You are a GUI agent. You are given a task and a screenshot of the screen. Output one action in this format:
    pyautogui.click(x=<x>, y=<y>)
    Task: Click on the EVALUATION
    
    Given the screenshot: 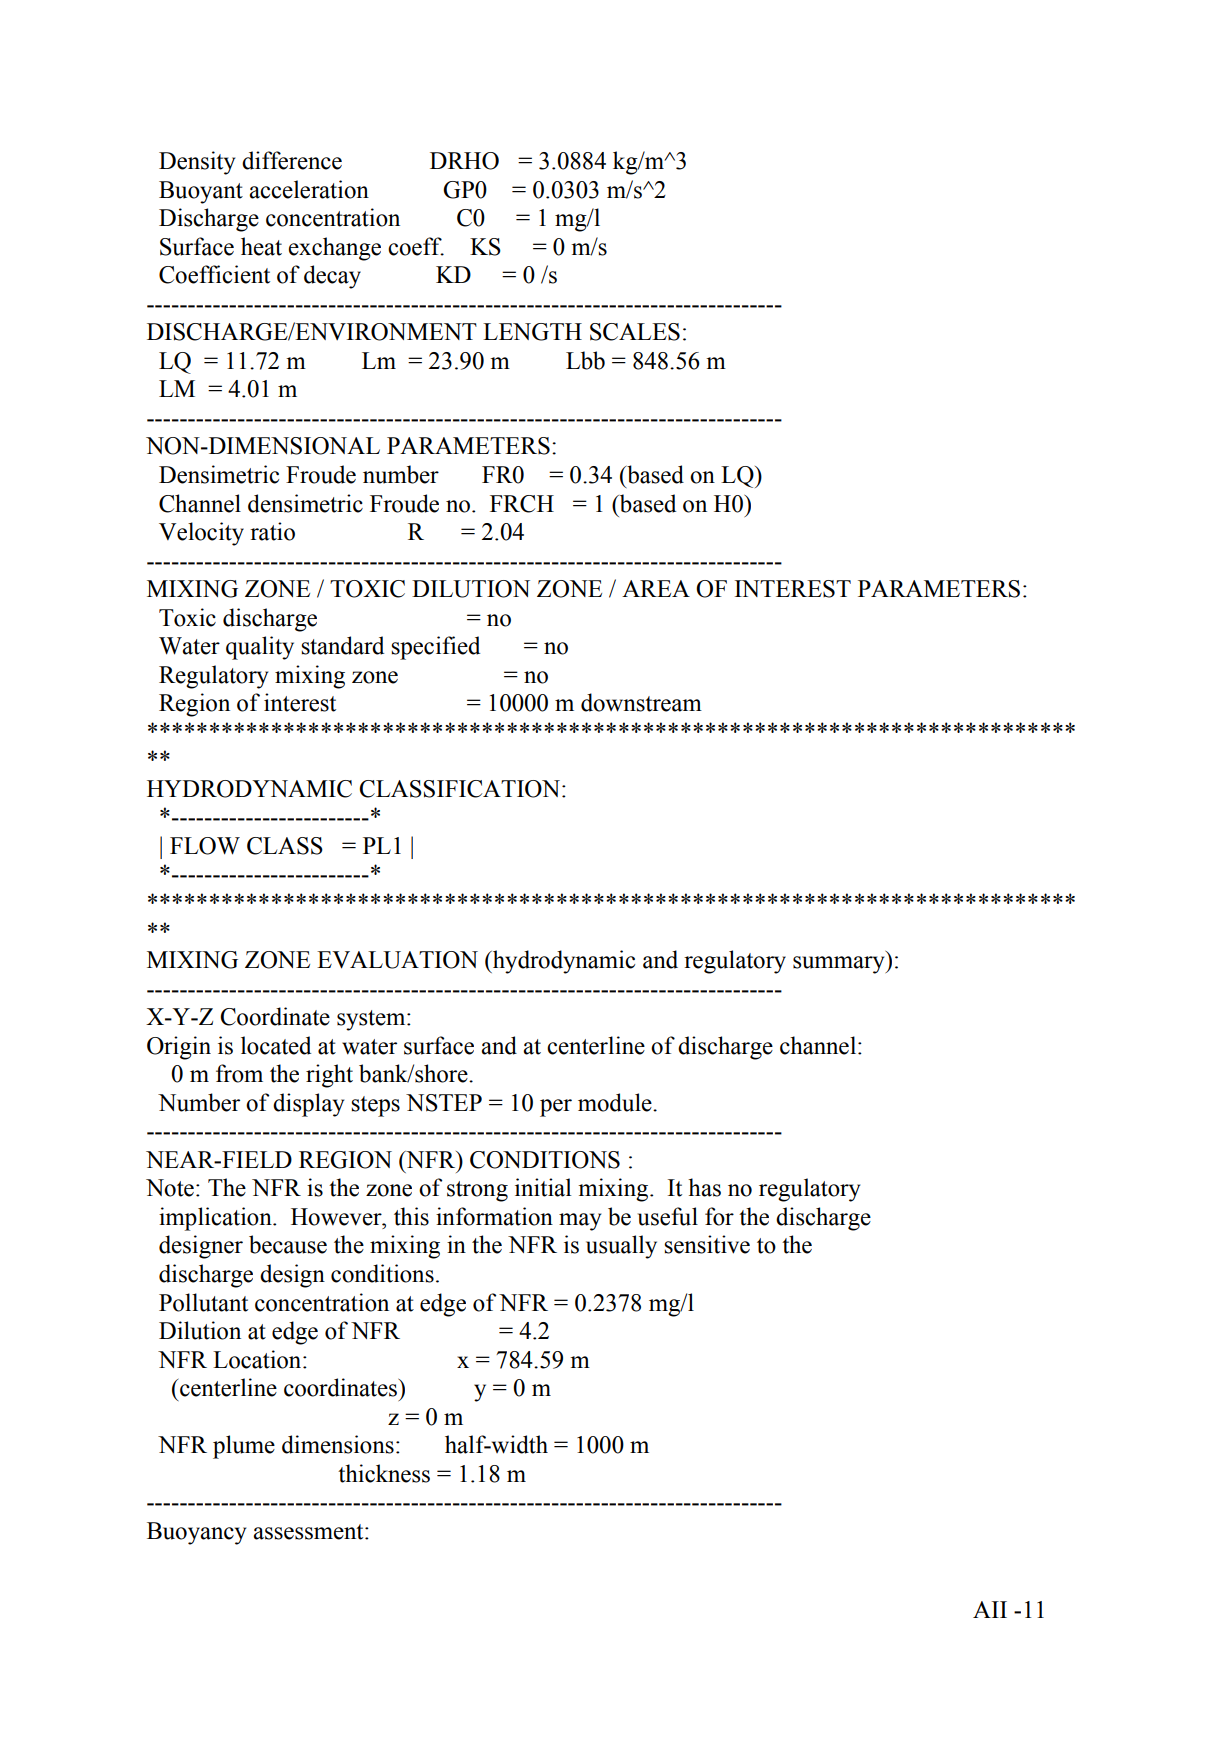 What is the action you would take?
    pyautogui.click(x=397, y=960)
